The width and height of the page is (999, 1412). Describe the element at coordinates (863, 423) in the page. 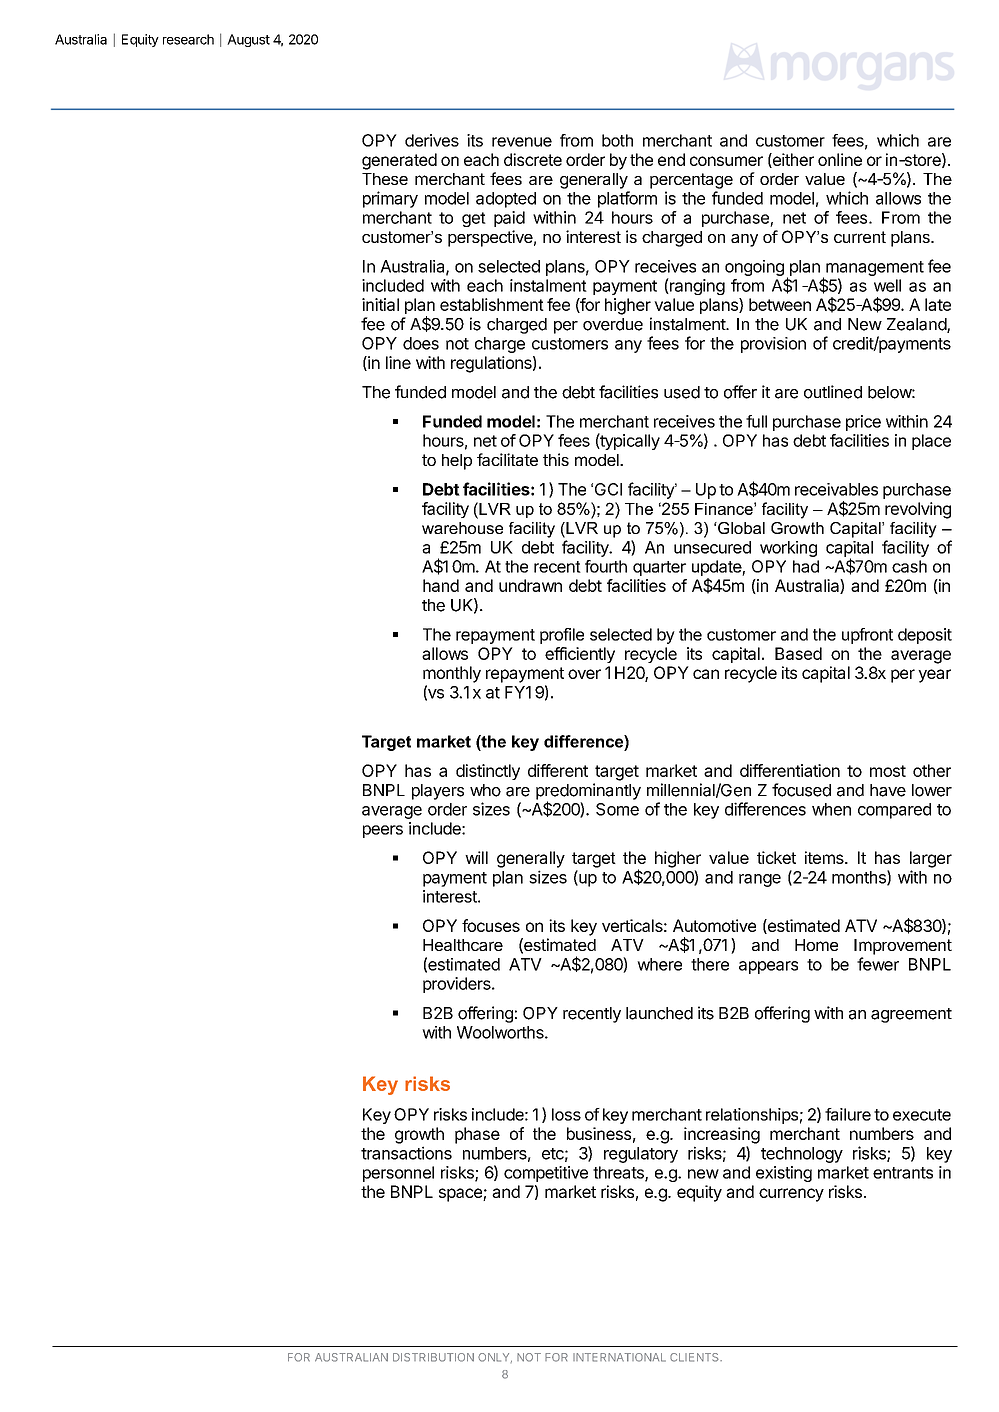

I see `price` at that location.
